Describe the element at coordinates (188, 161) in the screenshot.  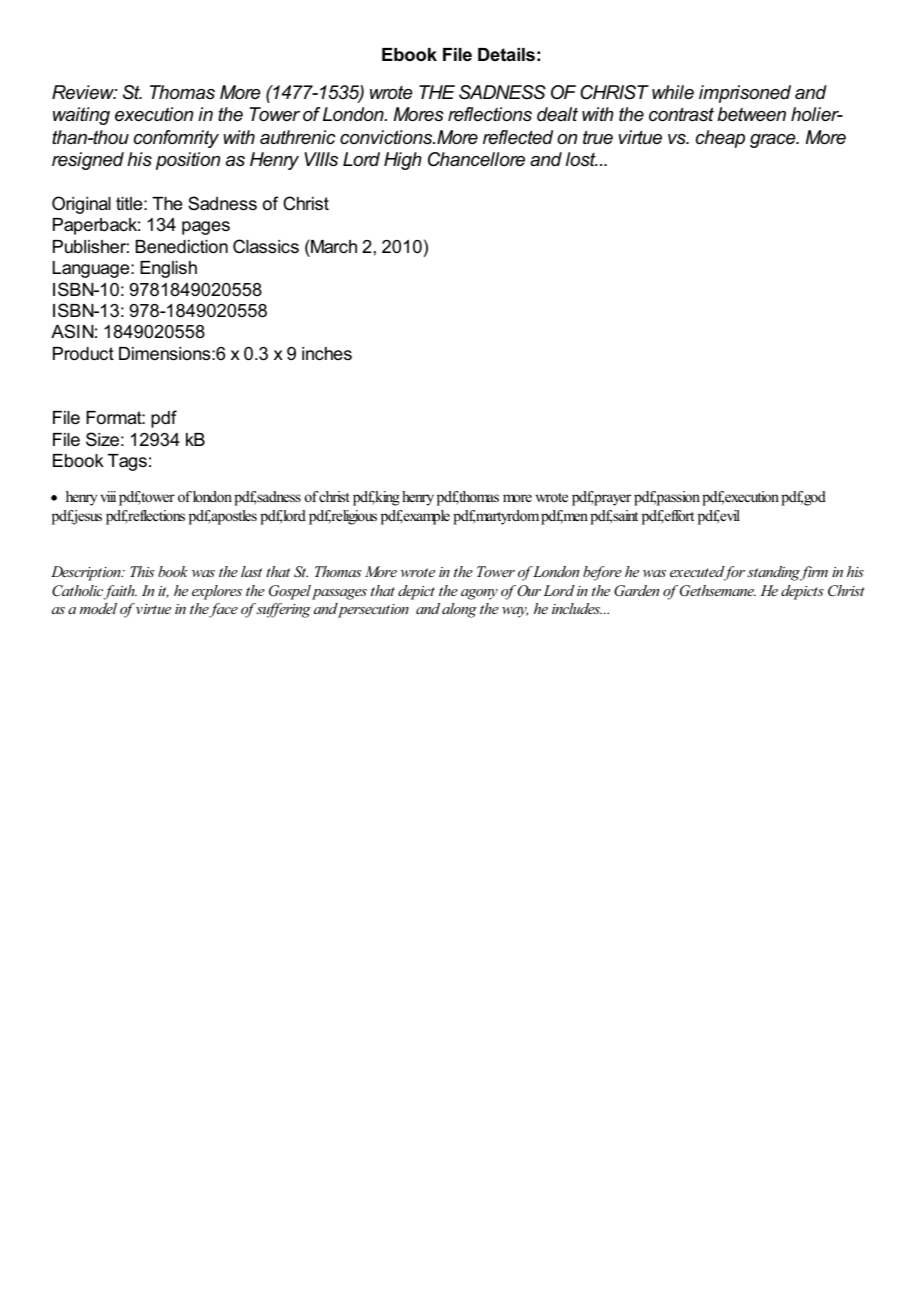
I see `position` at that location.
